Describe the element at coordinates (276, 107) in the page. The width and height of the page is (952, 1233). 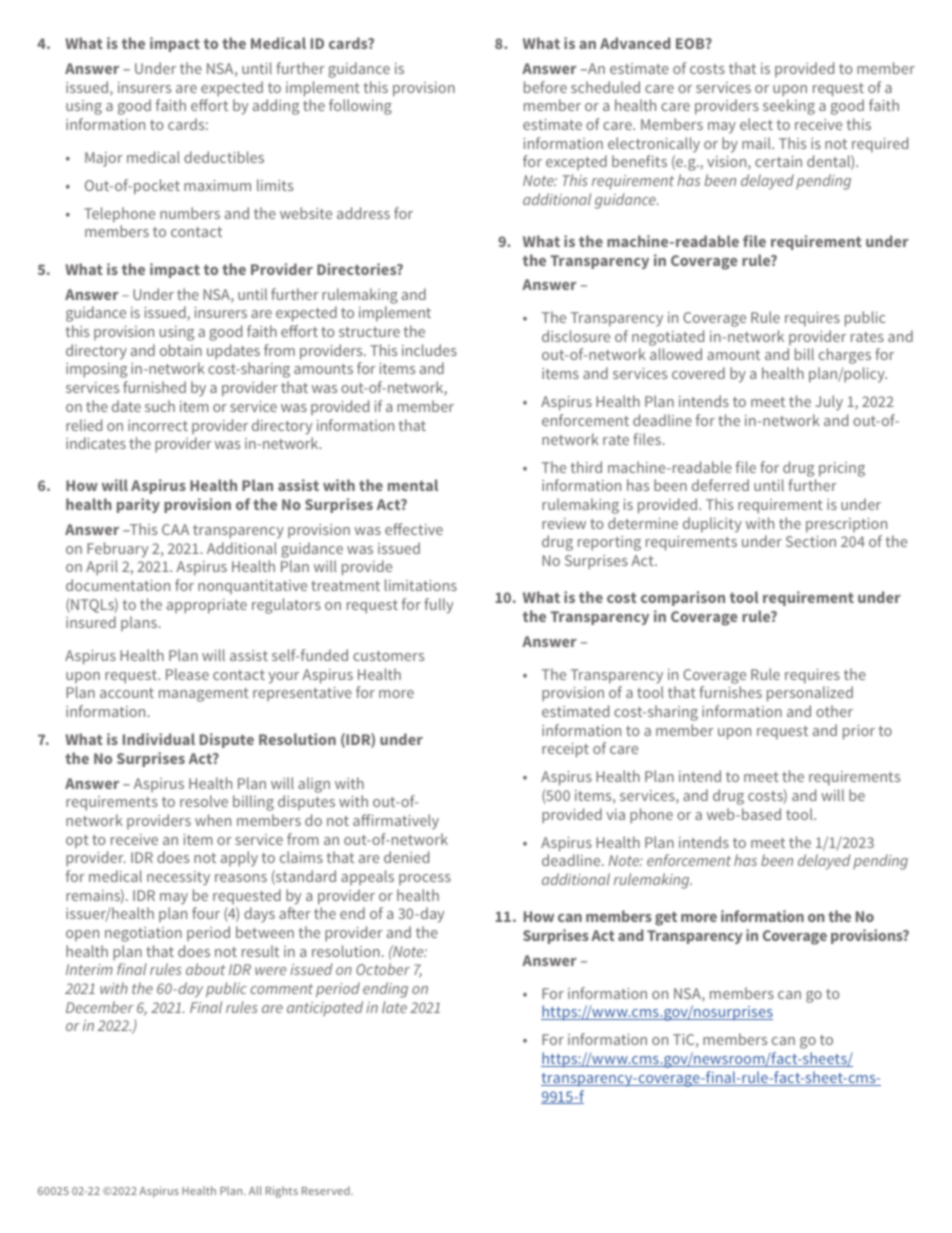
I see `adding` at that location.
